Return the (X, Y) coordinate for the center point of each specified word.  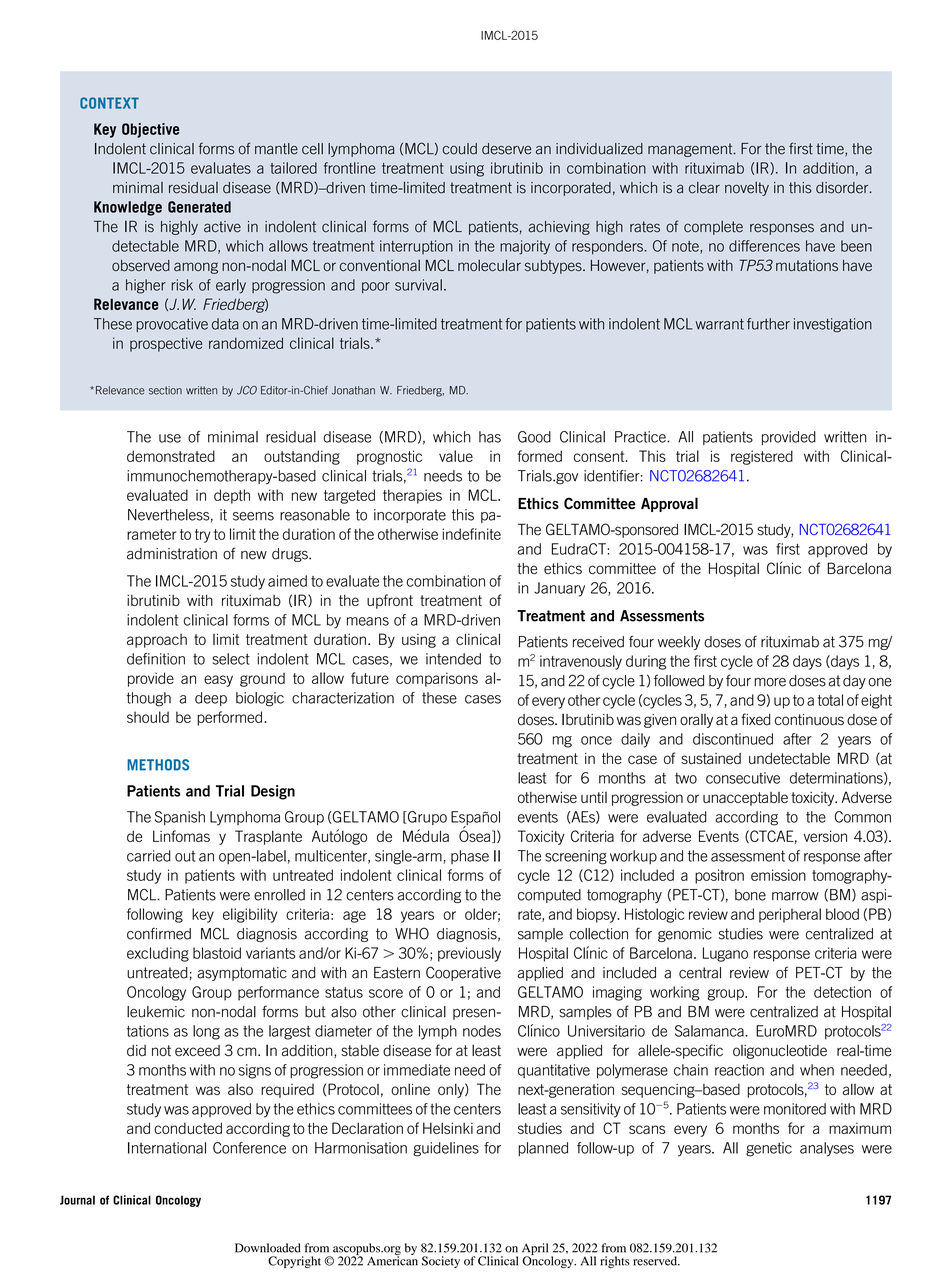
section (165, 390)
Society (441, 1262)
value (456, 456)
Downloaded (268, 1248)
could (460, 149)
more (770, 682)
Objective (150, 130)
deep (211, 699)
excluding (158, 954)
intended (453, 659)
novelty (747, 189)
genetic (769, 1149)
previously (469, 954)
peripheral (790, 915)
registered (762, 457)
